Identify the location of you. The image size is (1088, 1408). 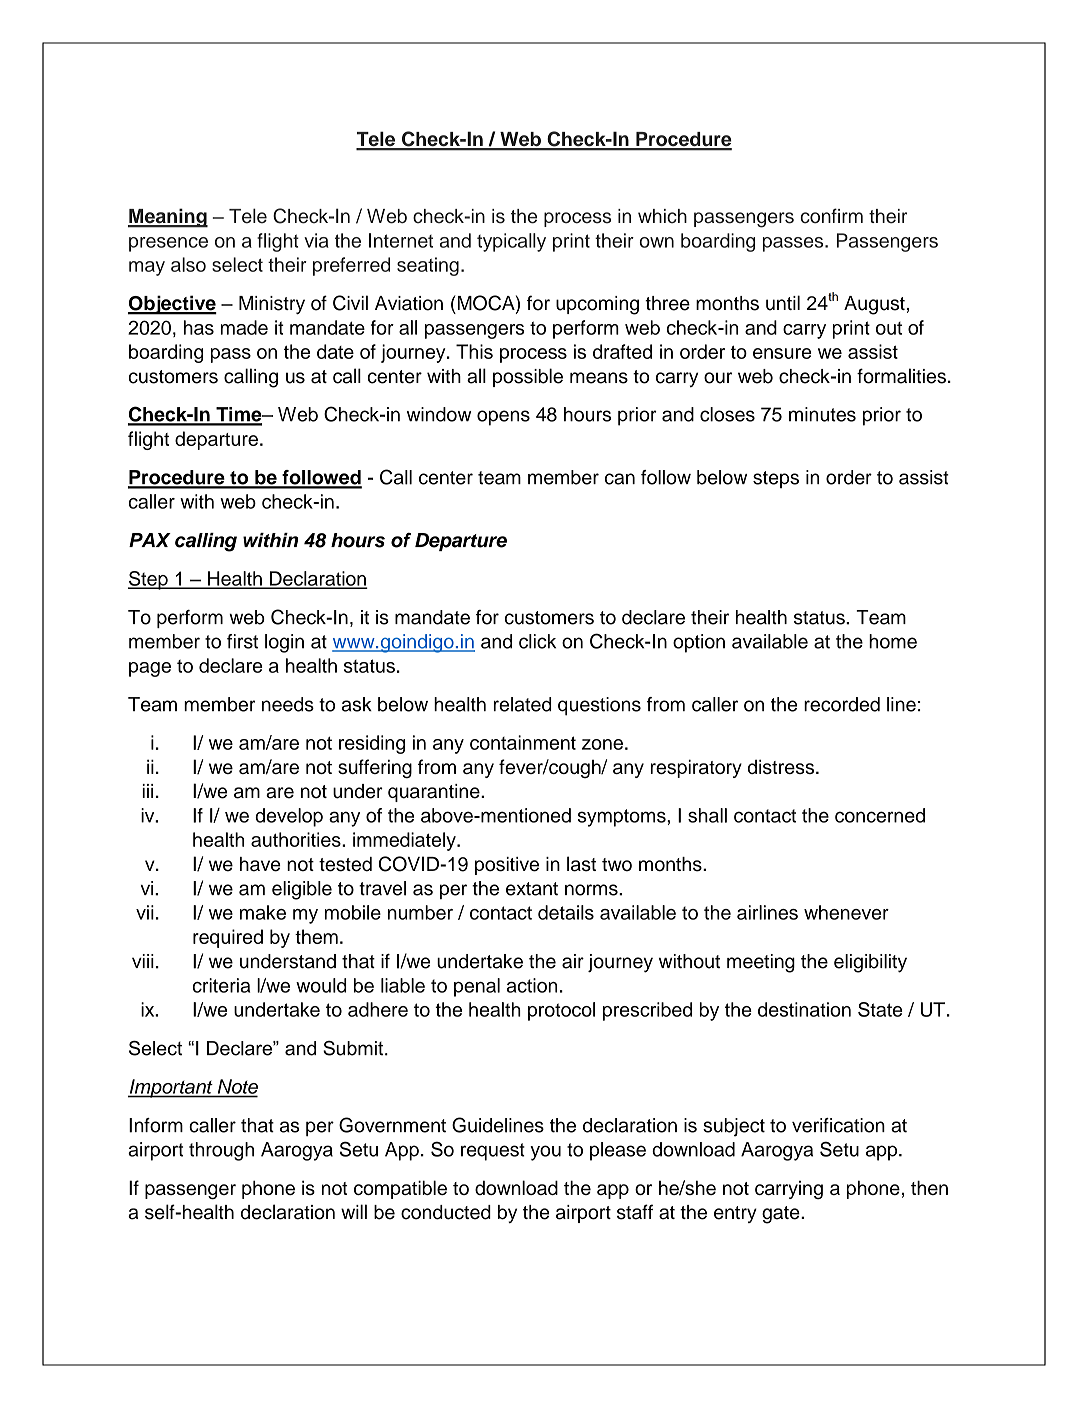
(545, 1153).
